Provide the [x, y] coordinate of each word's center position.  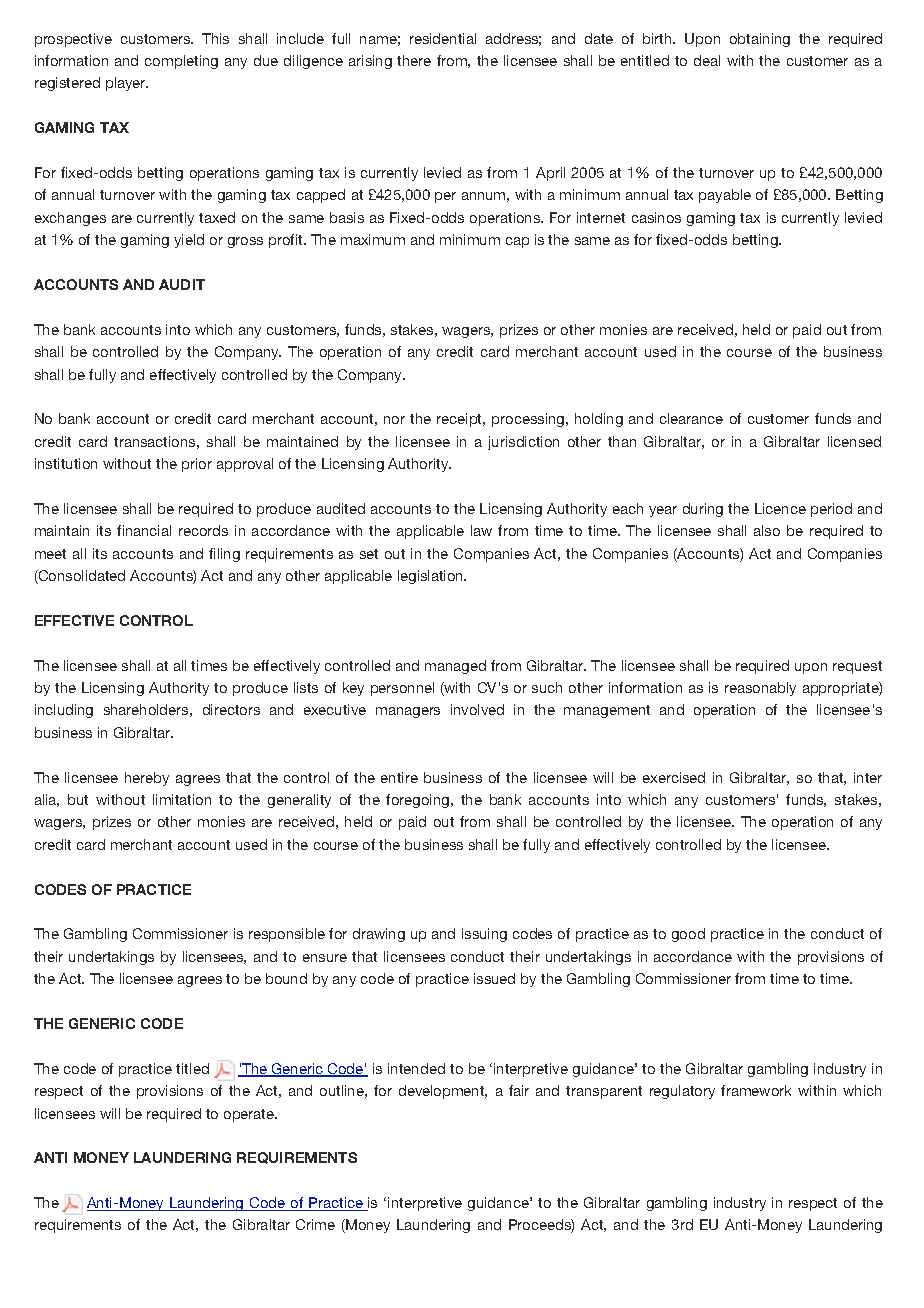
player [127, 84]
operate [250, 1115]
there [414, 60]
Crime [315, 1224]
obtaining [760, 40]
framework [756, 1090]
